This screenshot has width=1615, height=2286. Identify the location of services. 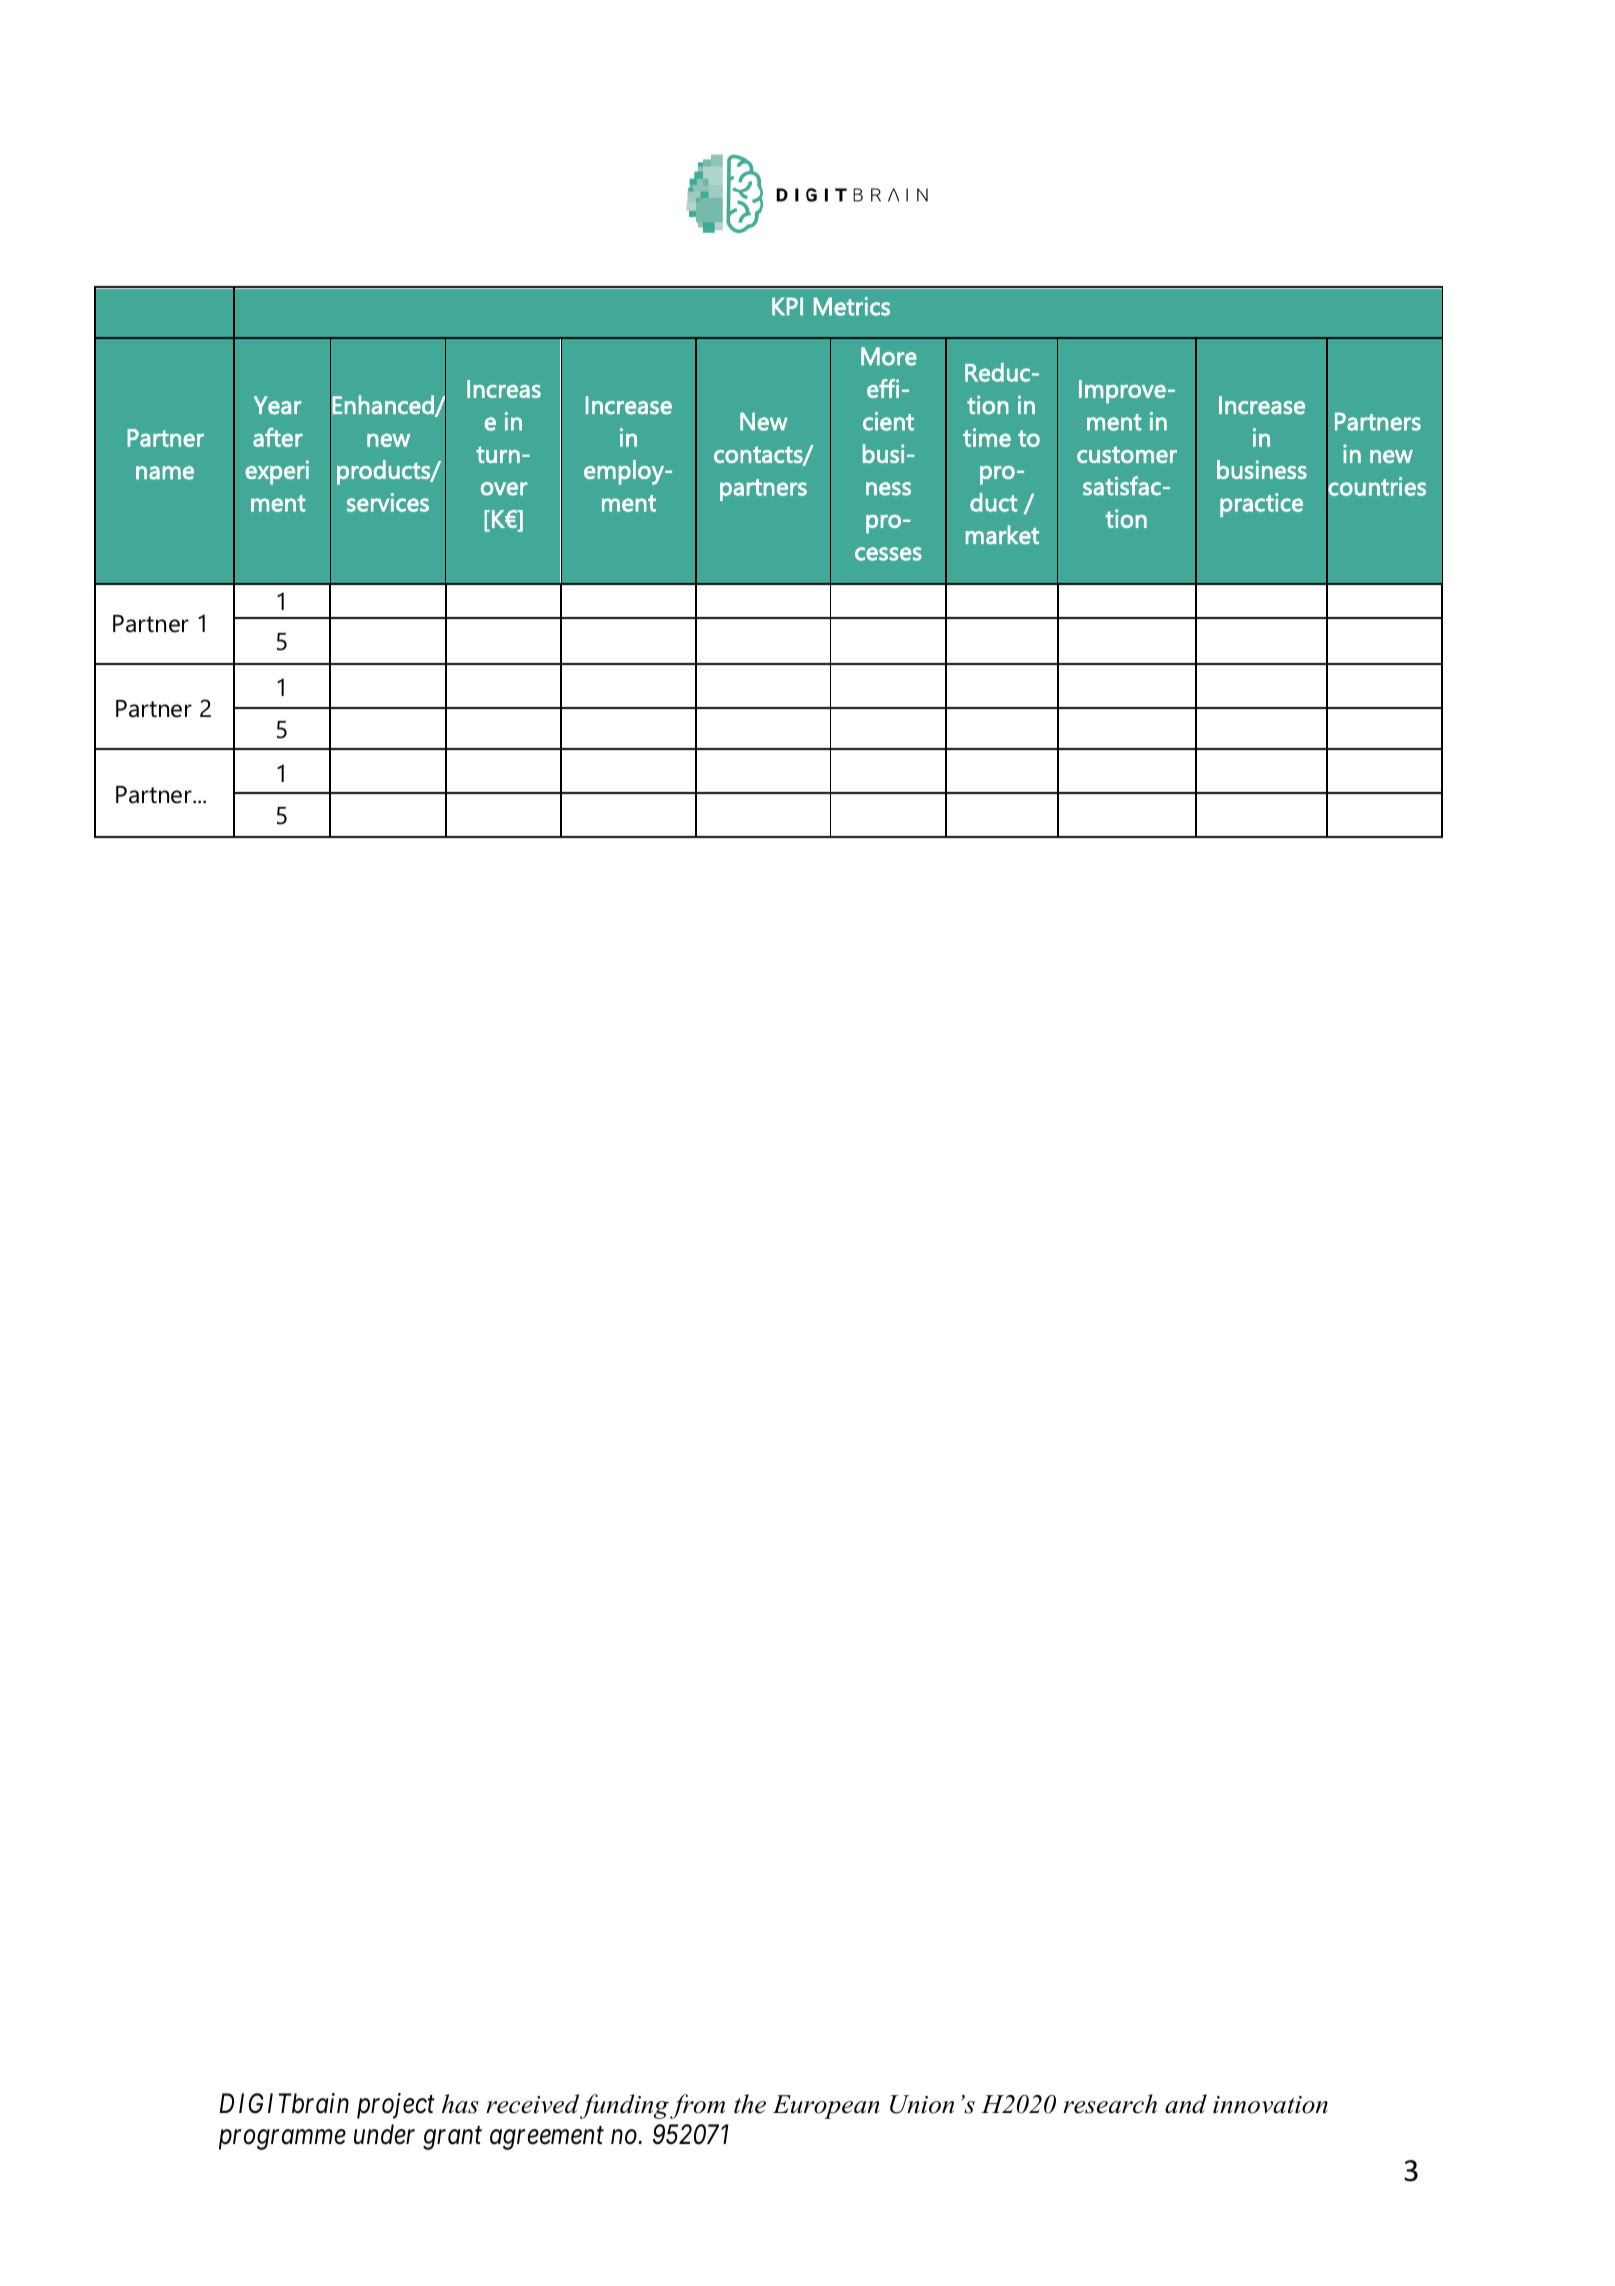
(388, 502).
